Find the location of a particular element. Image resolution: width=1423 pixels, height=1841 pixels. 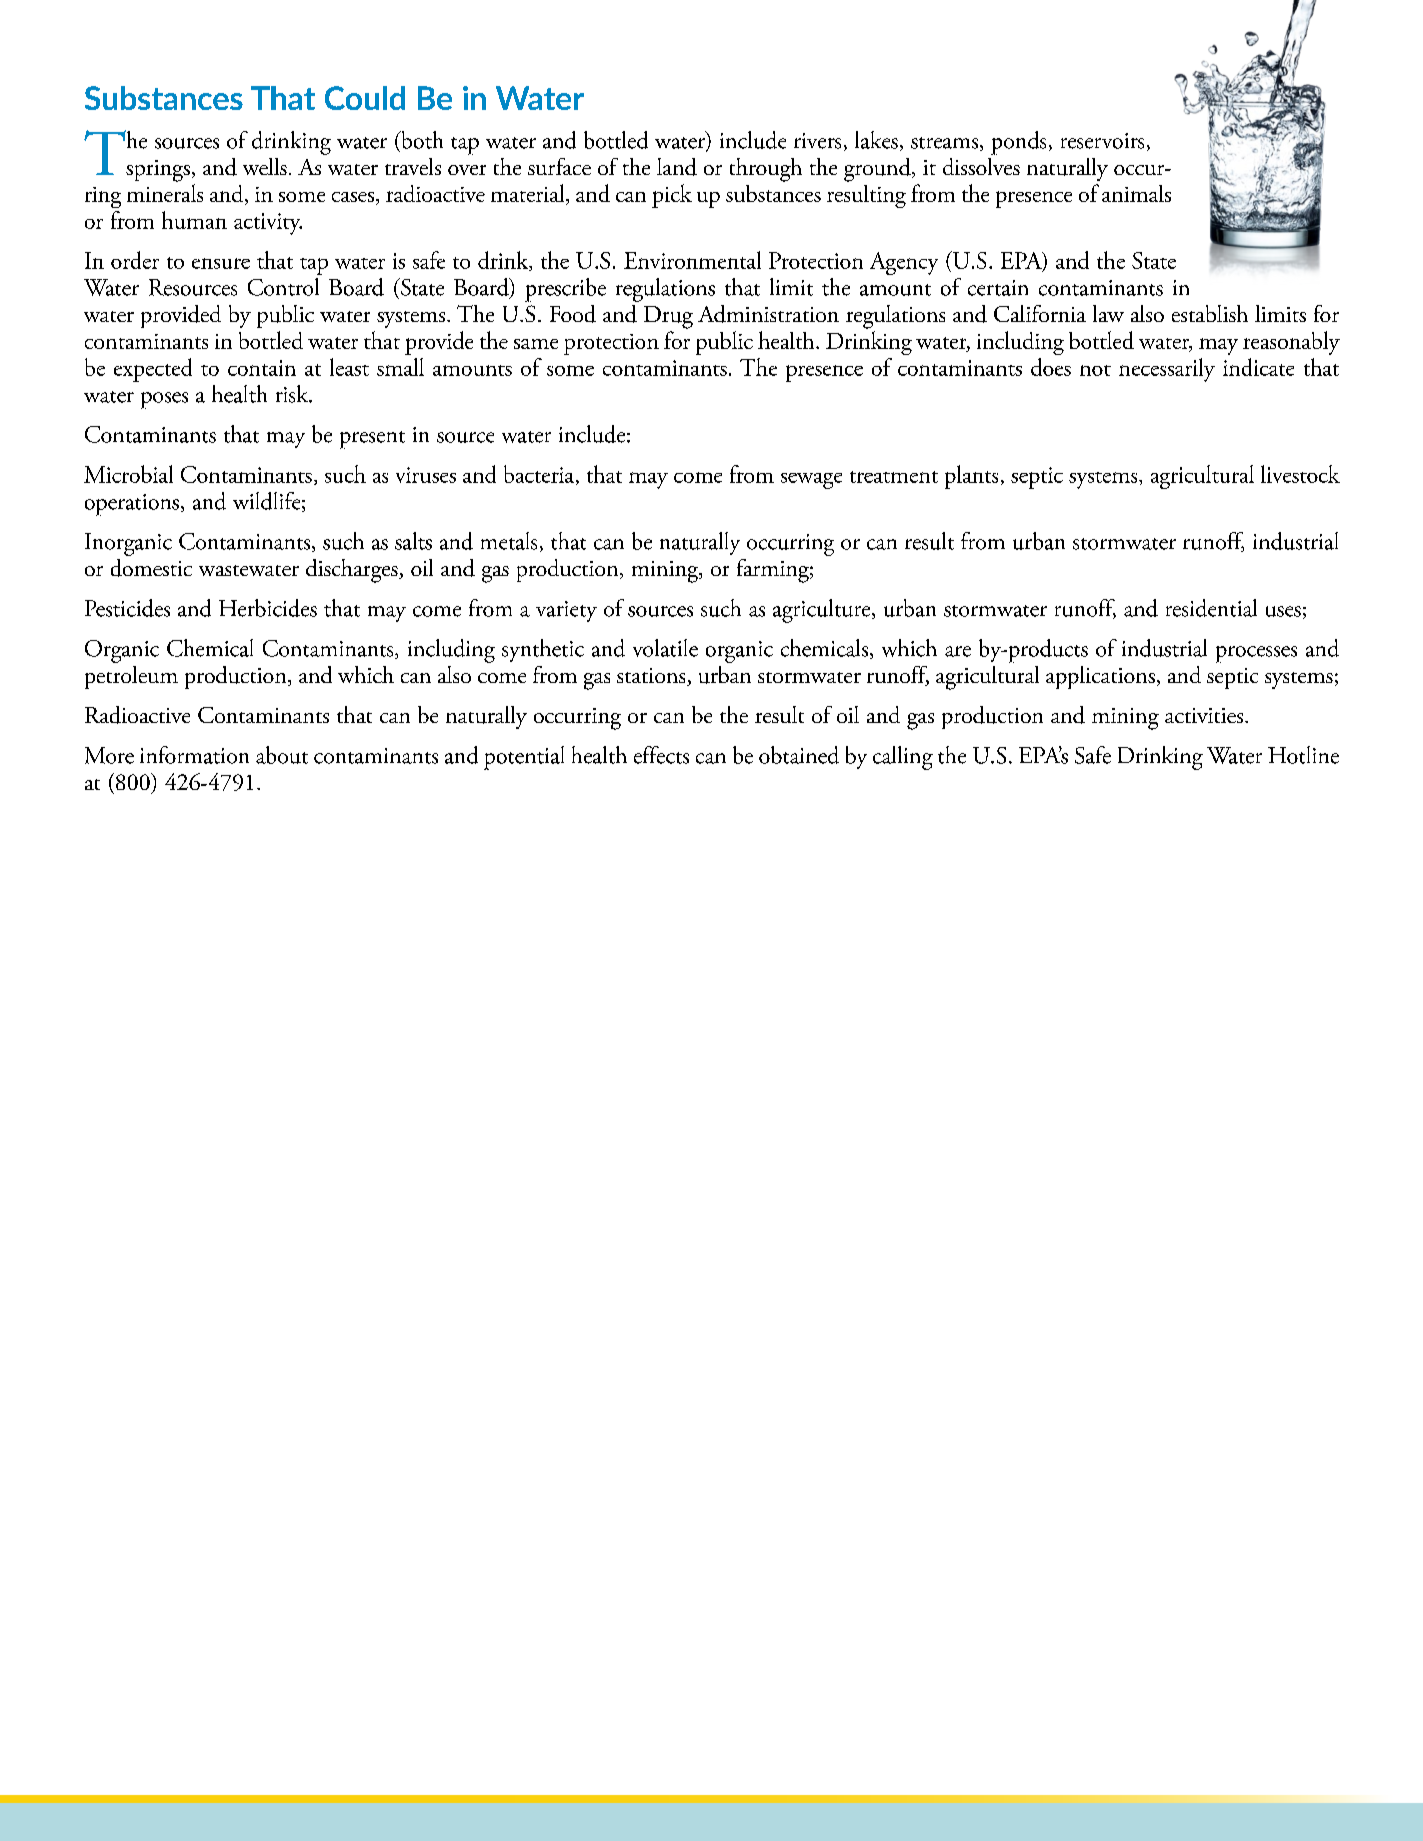

present is located at coordinates (372, 440).
